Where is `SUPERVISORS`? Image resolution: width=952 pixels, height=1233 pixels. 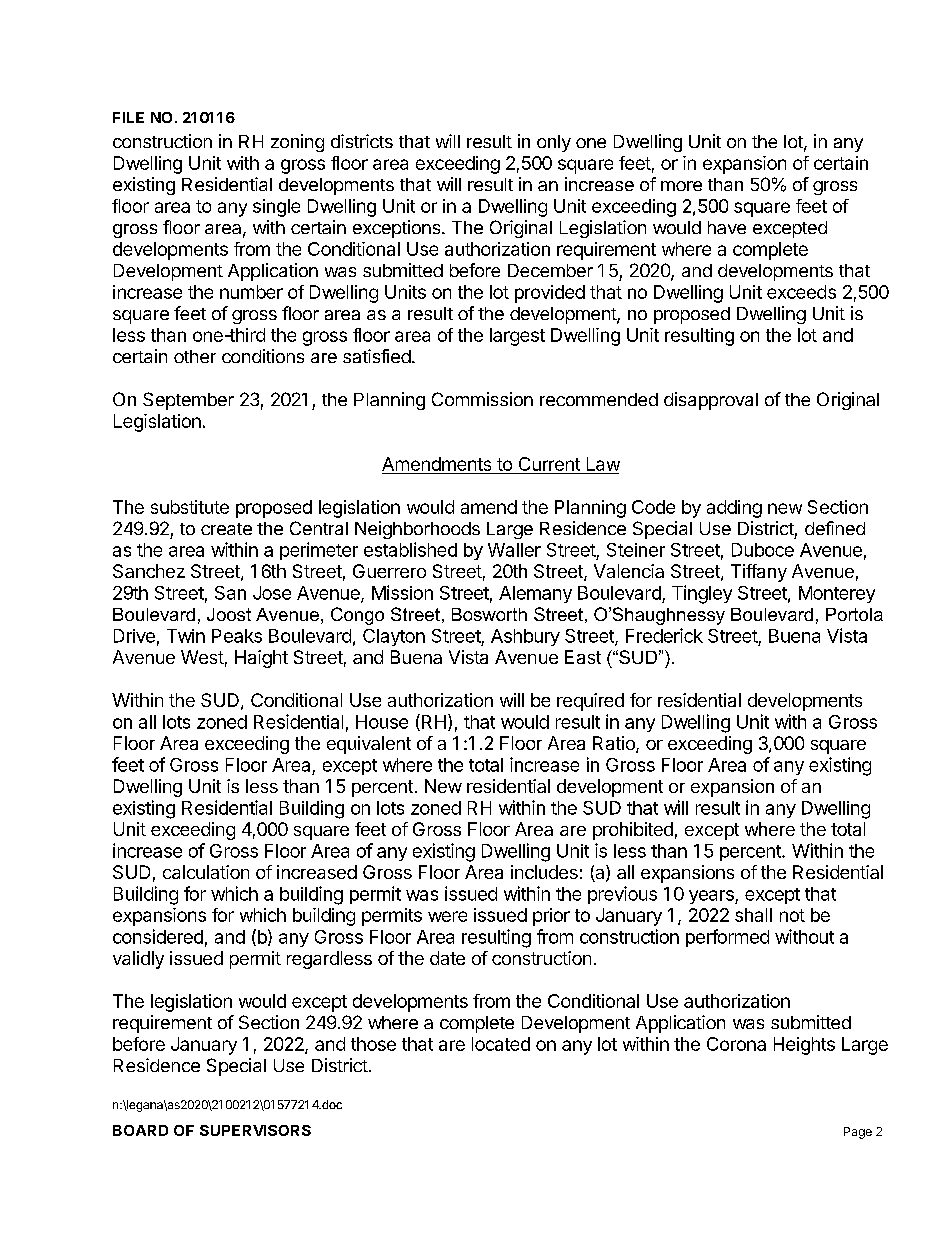
SUPERVISORS is located at coordinates (255, 1130).
